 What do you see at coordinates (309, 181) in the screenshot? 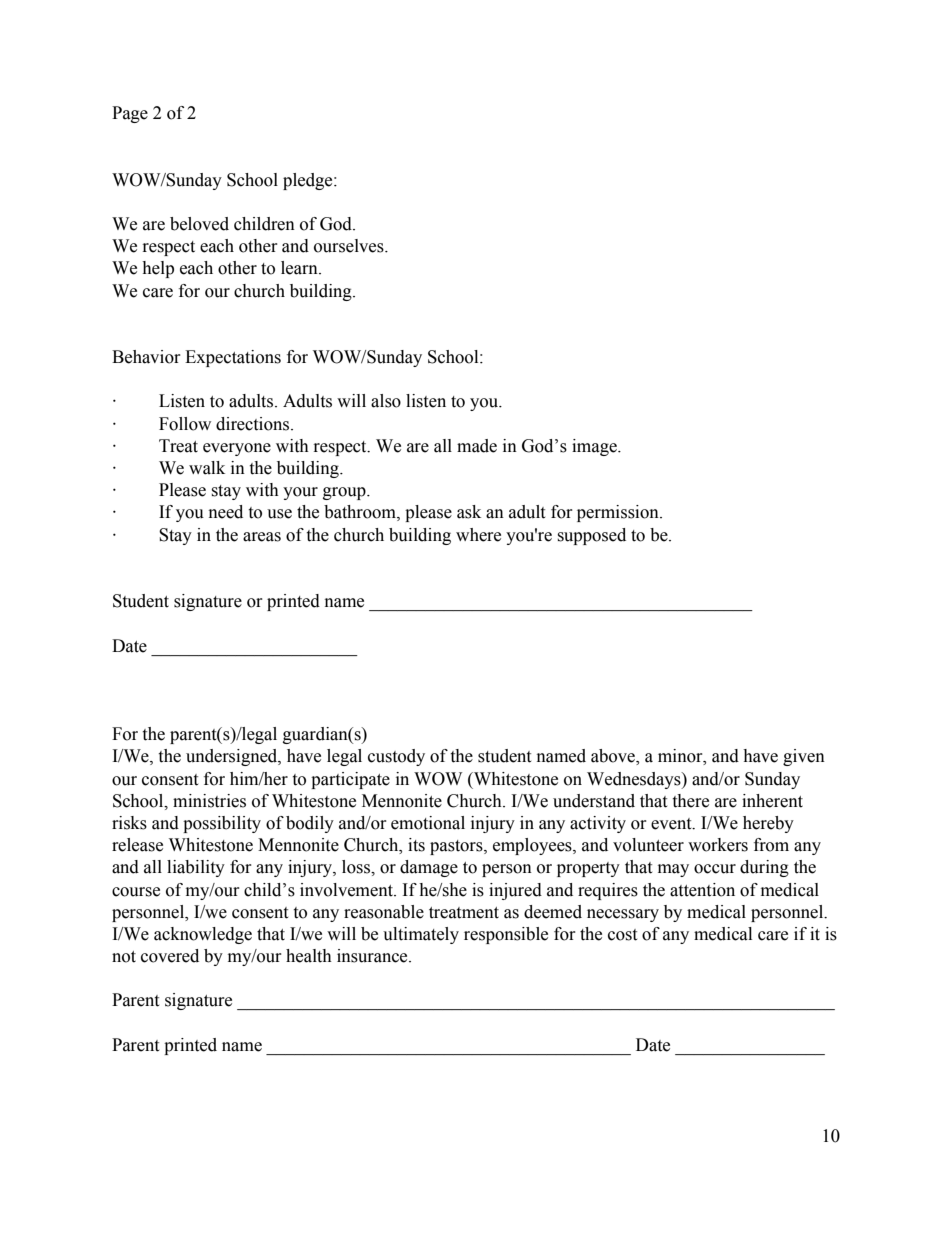
I see `pledge` at bounding box center [309, 181].
